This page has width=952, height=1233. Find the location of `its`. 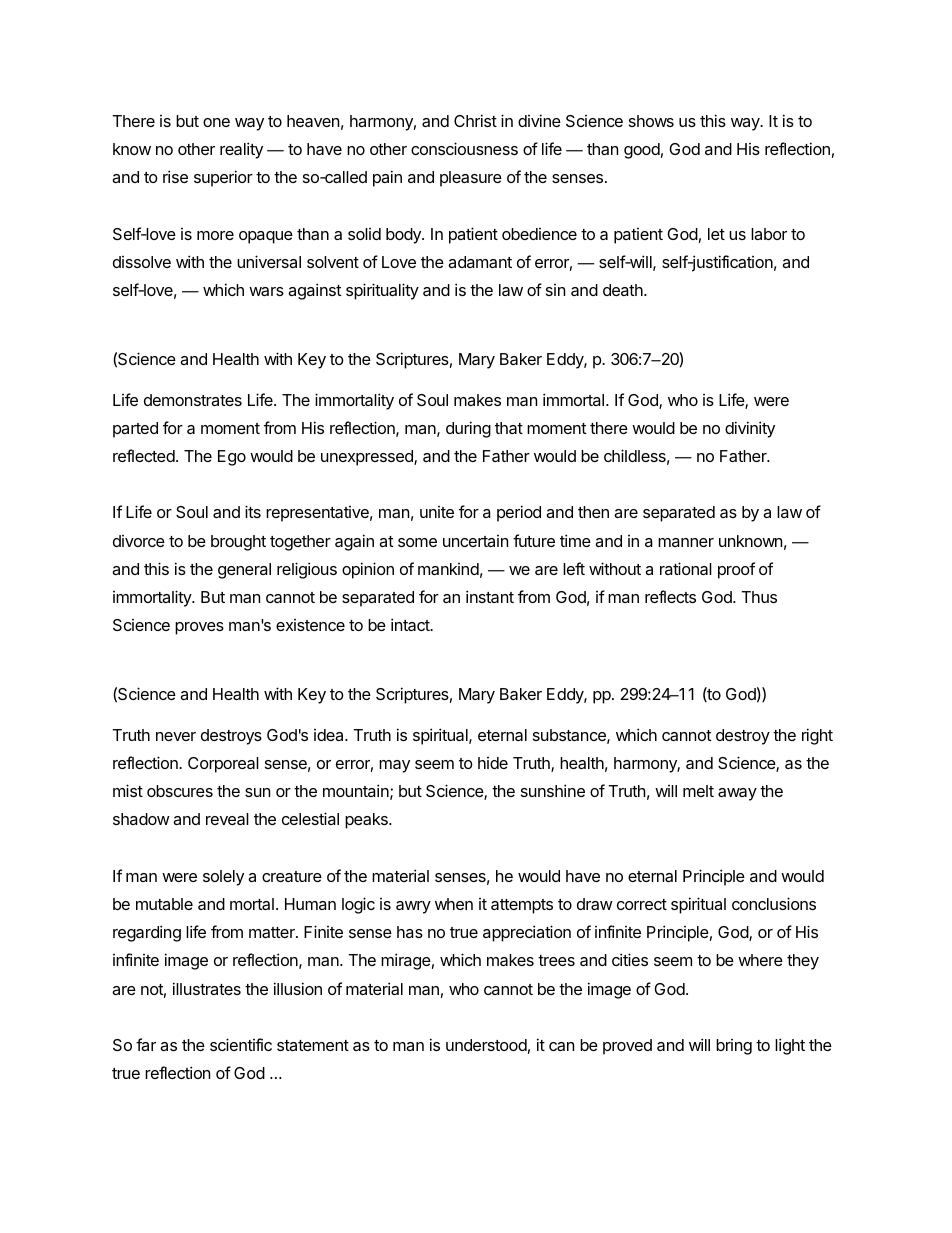

its is located at coordinates (253, 511).
